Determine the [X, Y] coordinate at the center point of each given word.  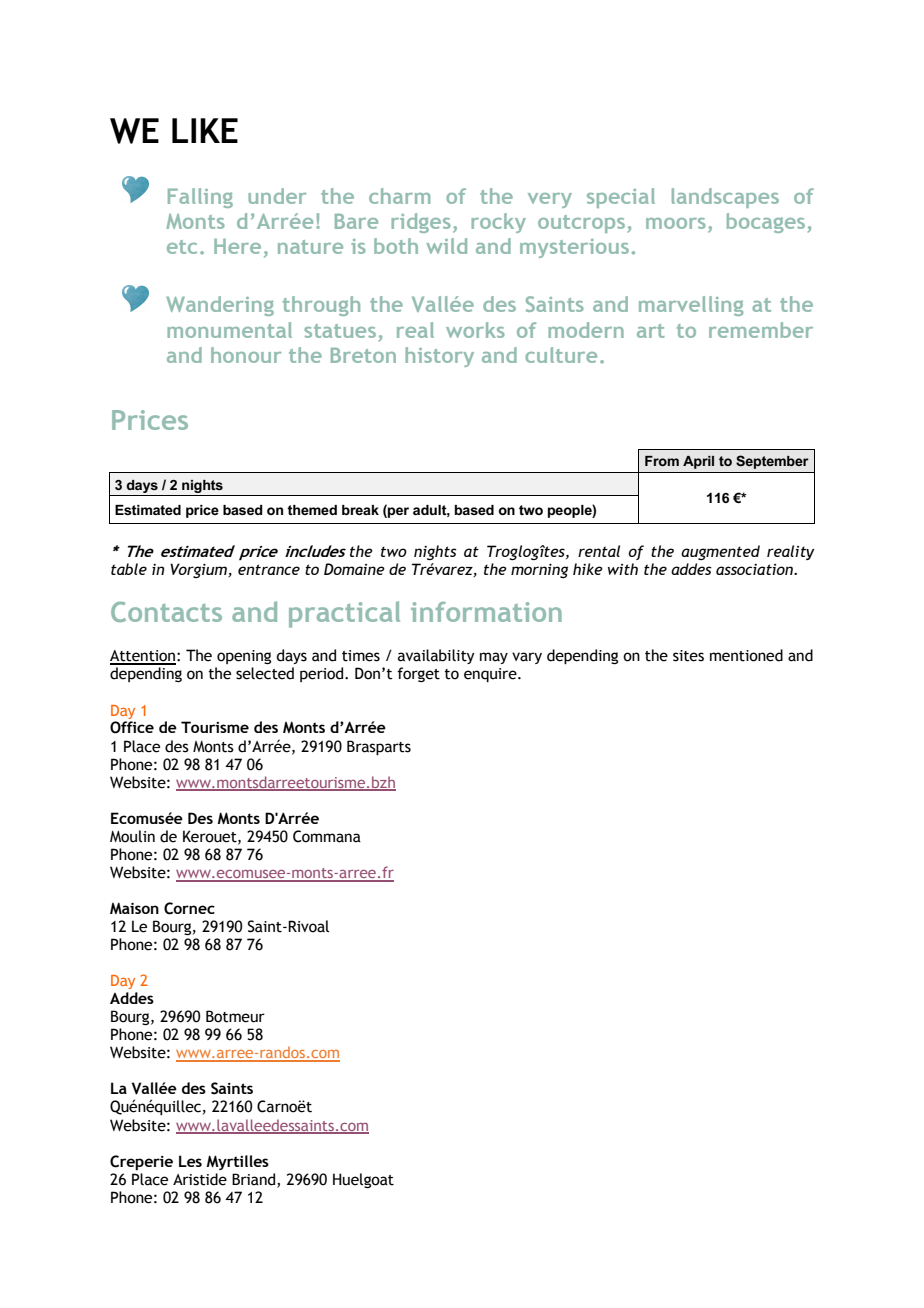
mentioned [746, 655]
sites [688, 656]
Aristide [200, 1179]
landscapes [725, 198]
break [360, 510]
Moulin [132, 836]
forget [418, 674]
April [698, 462]
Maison [134, 908]
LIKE [205, 130]
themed [312, 510]
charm [399, 196]
